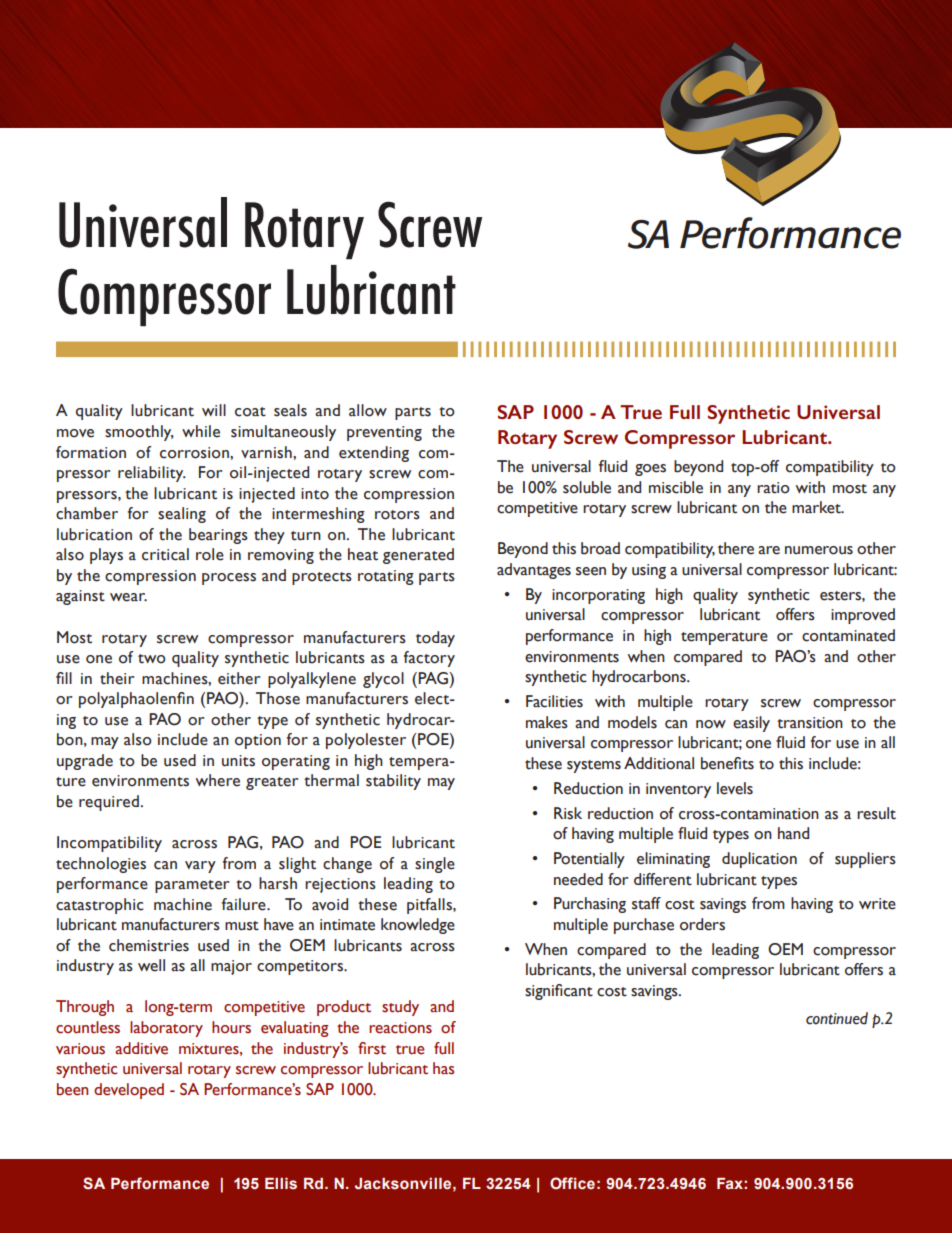 The image size is (952, 1233). I want to click on Ellis, so click(281, 1184).
